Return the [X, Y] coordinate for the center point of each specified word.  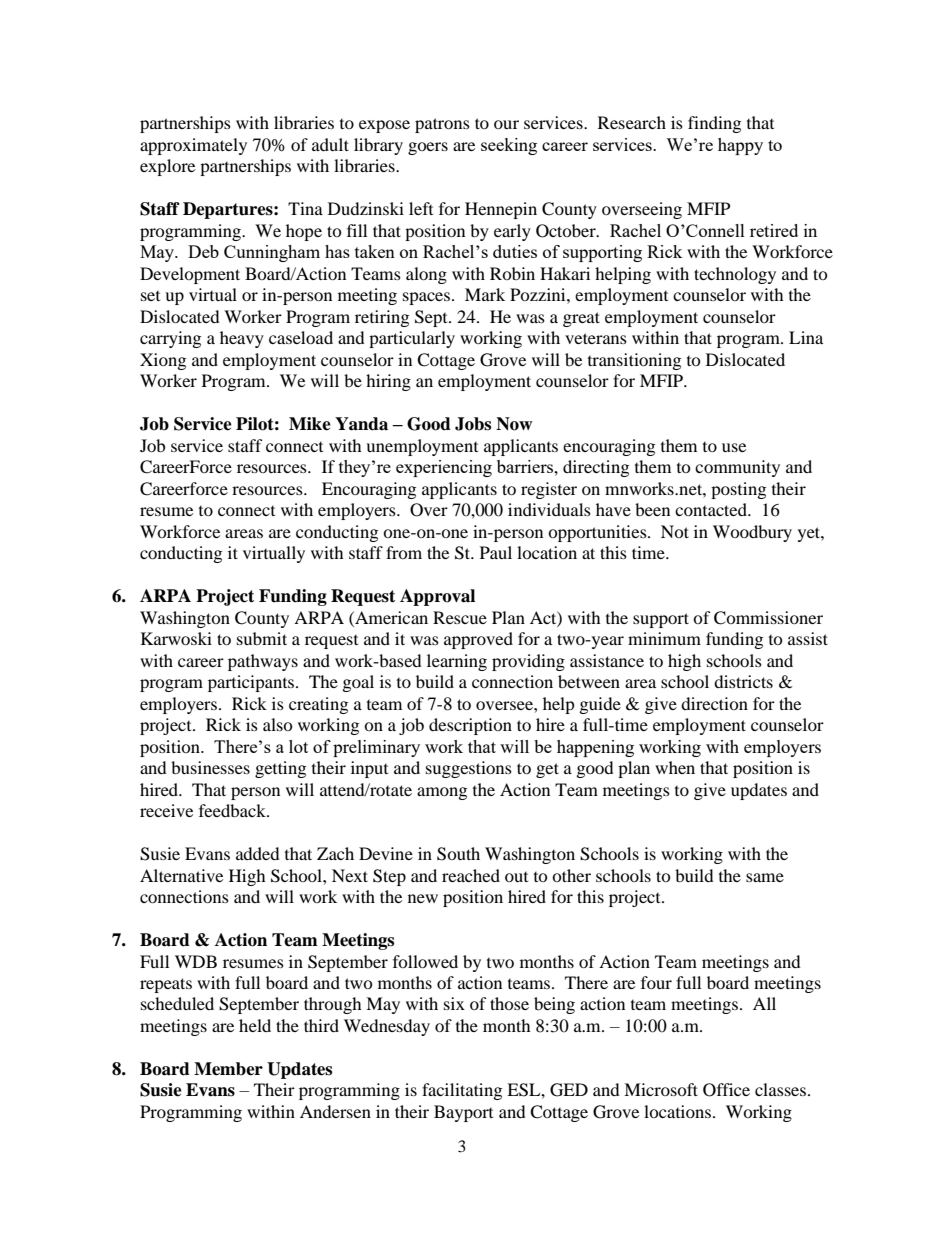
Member [228, 1069]
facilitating [462, 1091]
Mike [310, 424]
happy [740, 146]
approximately [193, 146]
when [675, 767]
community [737, 468]
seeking [509, 146]
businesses [210, 767]
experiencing [444, 468]
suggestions [469, 769]
